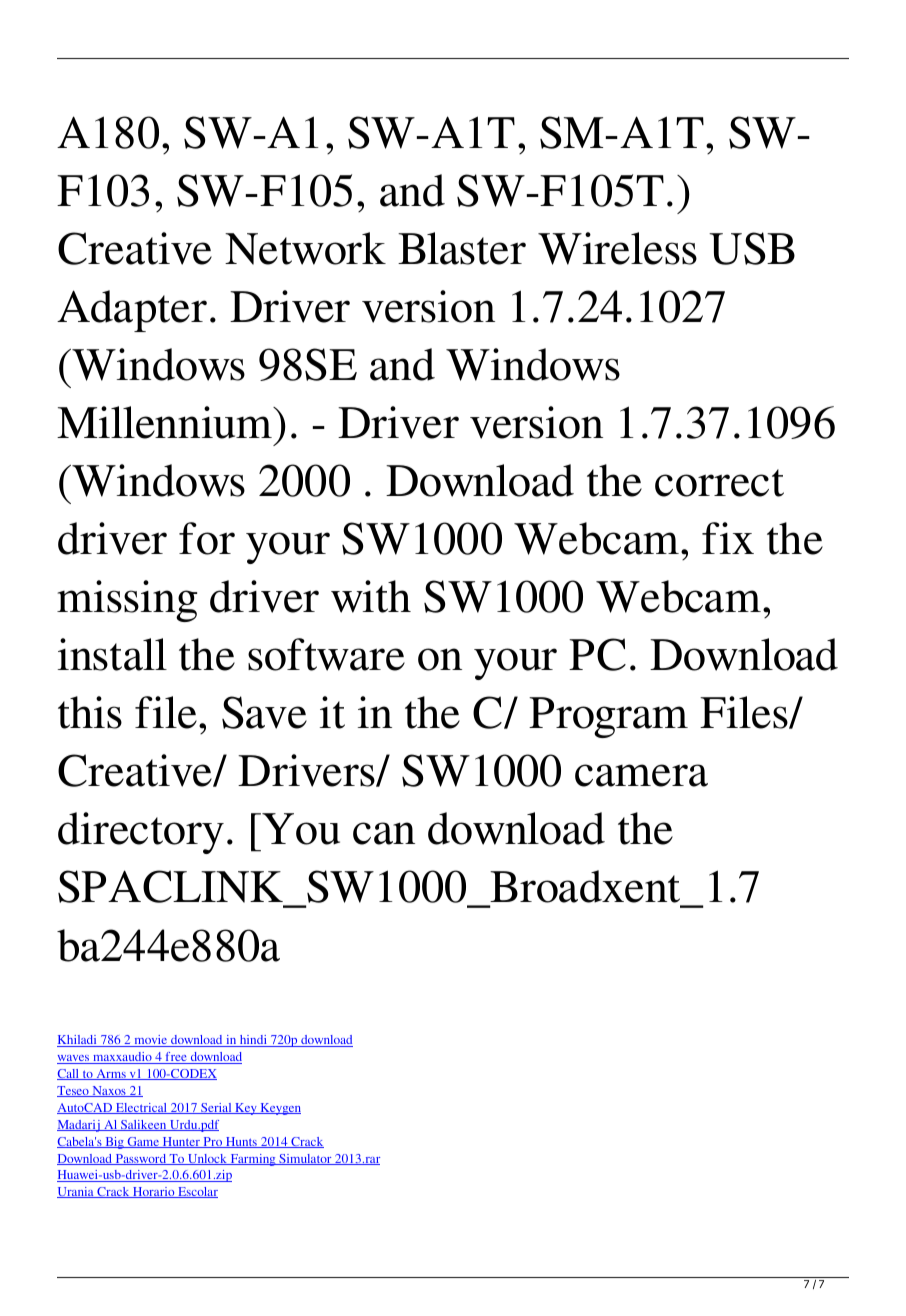  I want to click on Adapter, so click(132, 311).
